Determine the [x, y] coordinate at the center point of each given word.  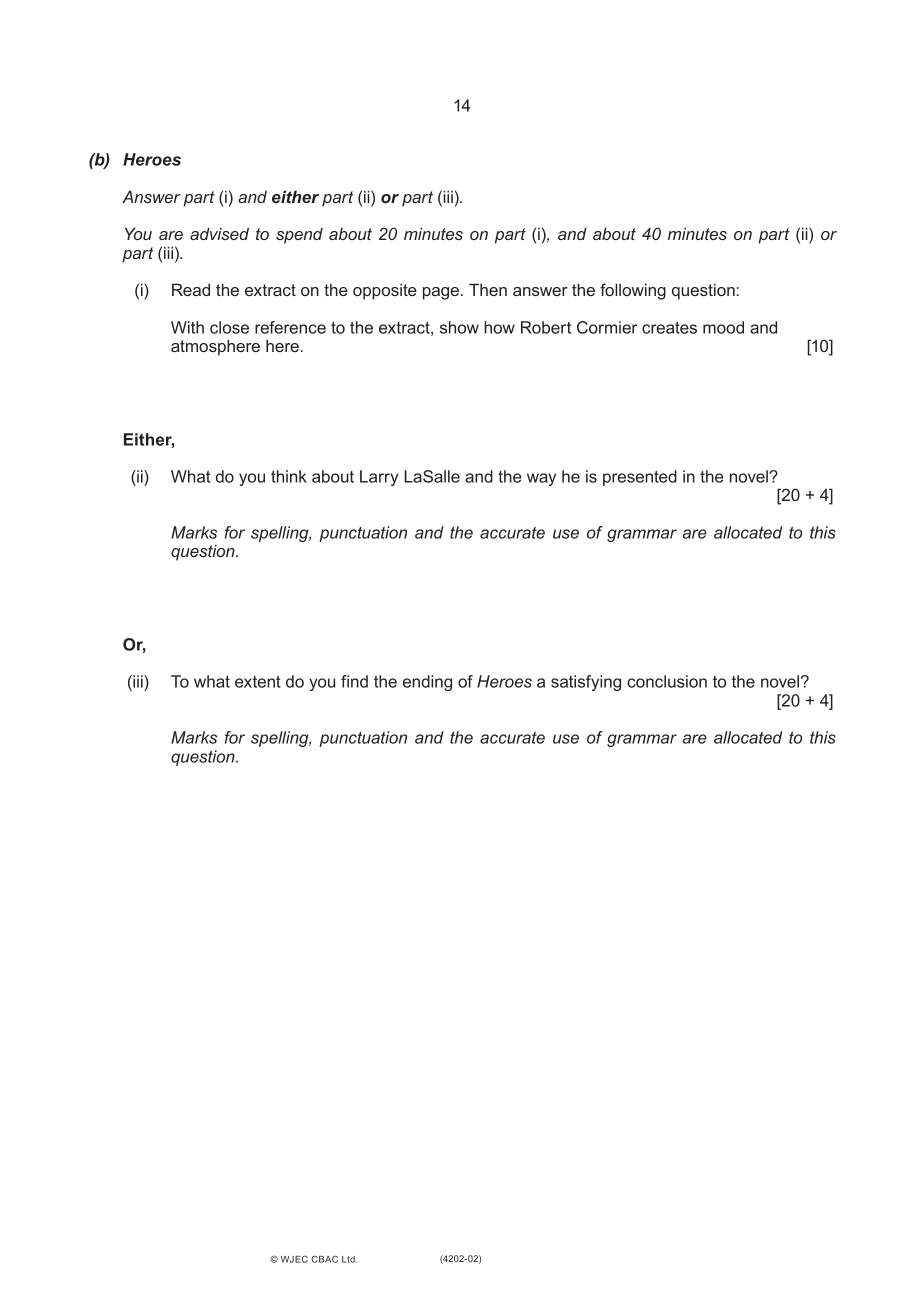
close [229, 327]
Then [488, 289]
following [633, 291]
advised [219, 233]
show [459, 327]
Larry [379, 478]
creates [669, 328]
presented [640, 478]
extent [258, 682]
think [289, 476]
